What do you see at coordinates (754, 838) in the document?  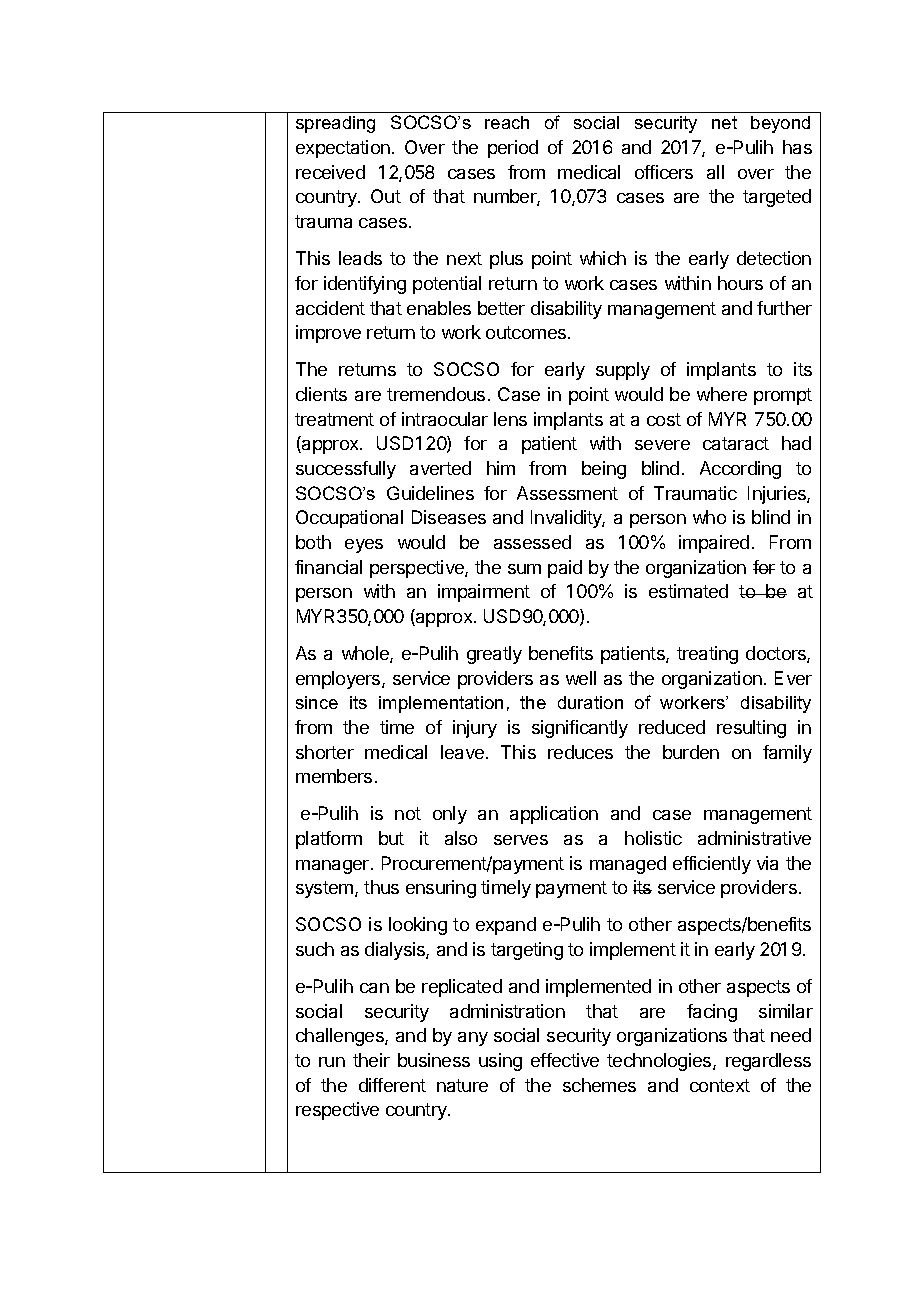 I see `administrative` at bounding box center [754, 838].
